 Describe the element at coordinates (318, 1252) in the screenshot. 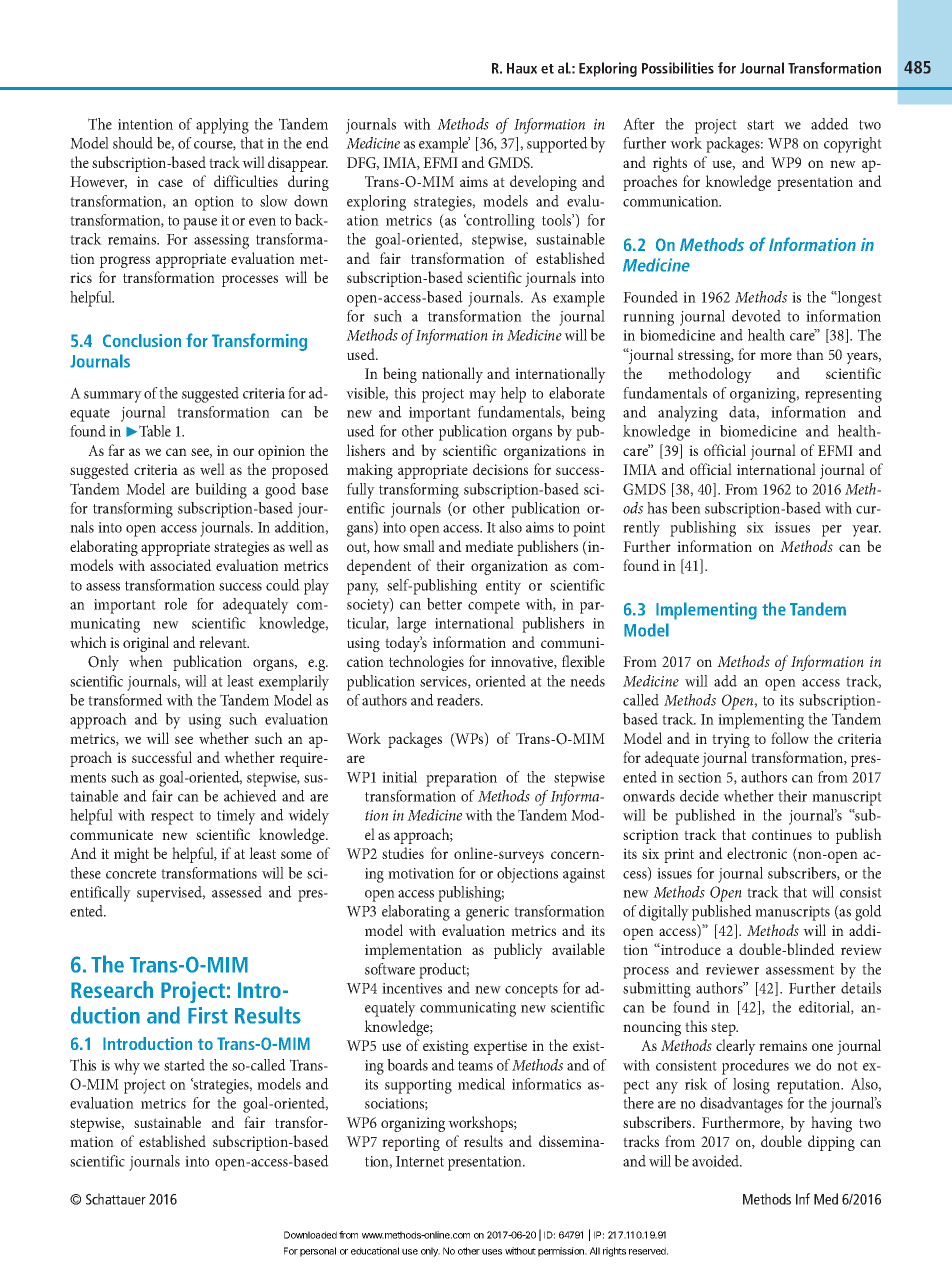

I see `personal` at that location.
